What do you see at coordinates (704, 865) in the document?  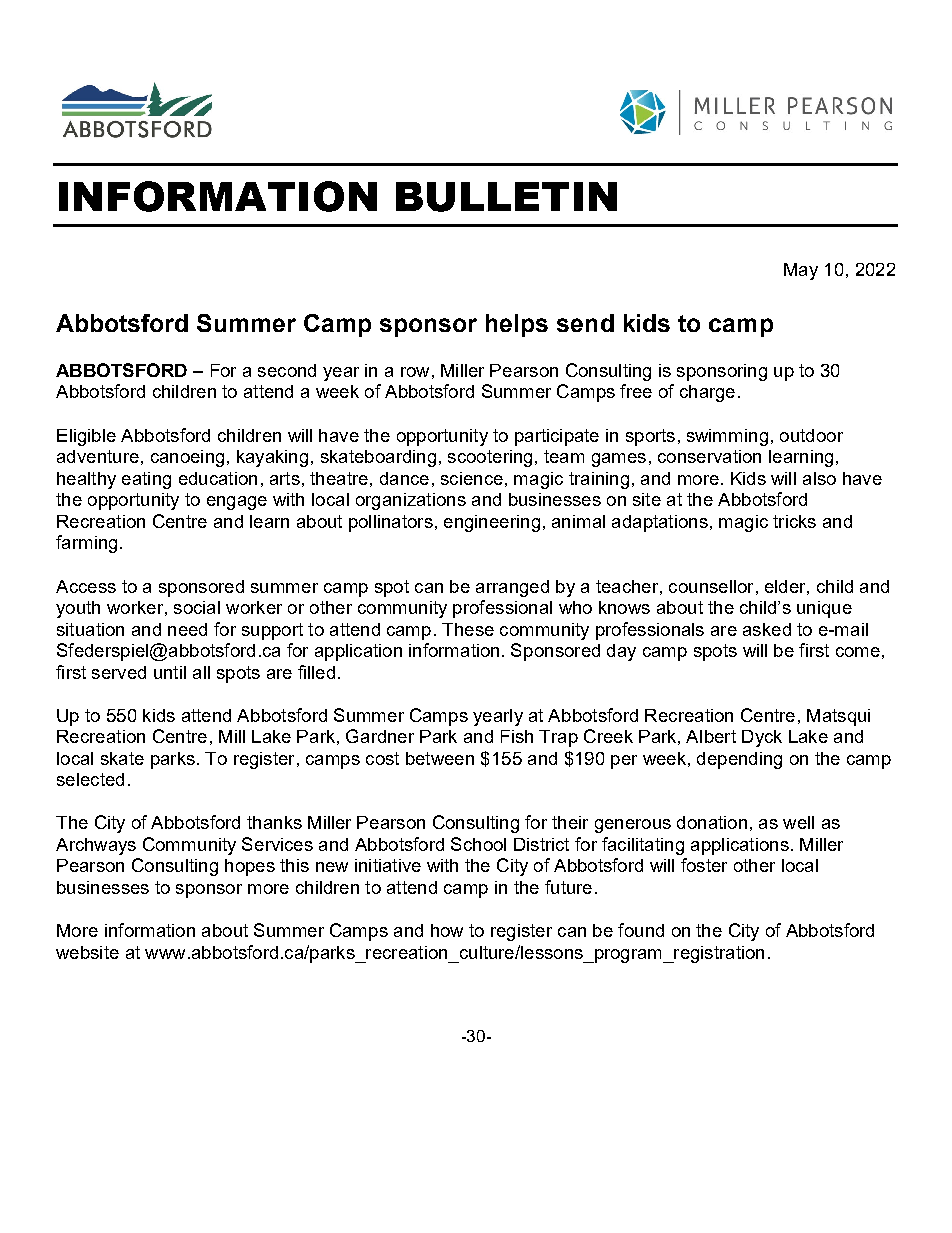 I see `foster` at bounding box center [704, 865].
